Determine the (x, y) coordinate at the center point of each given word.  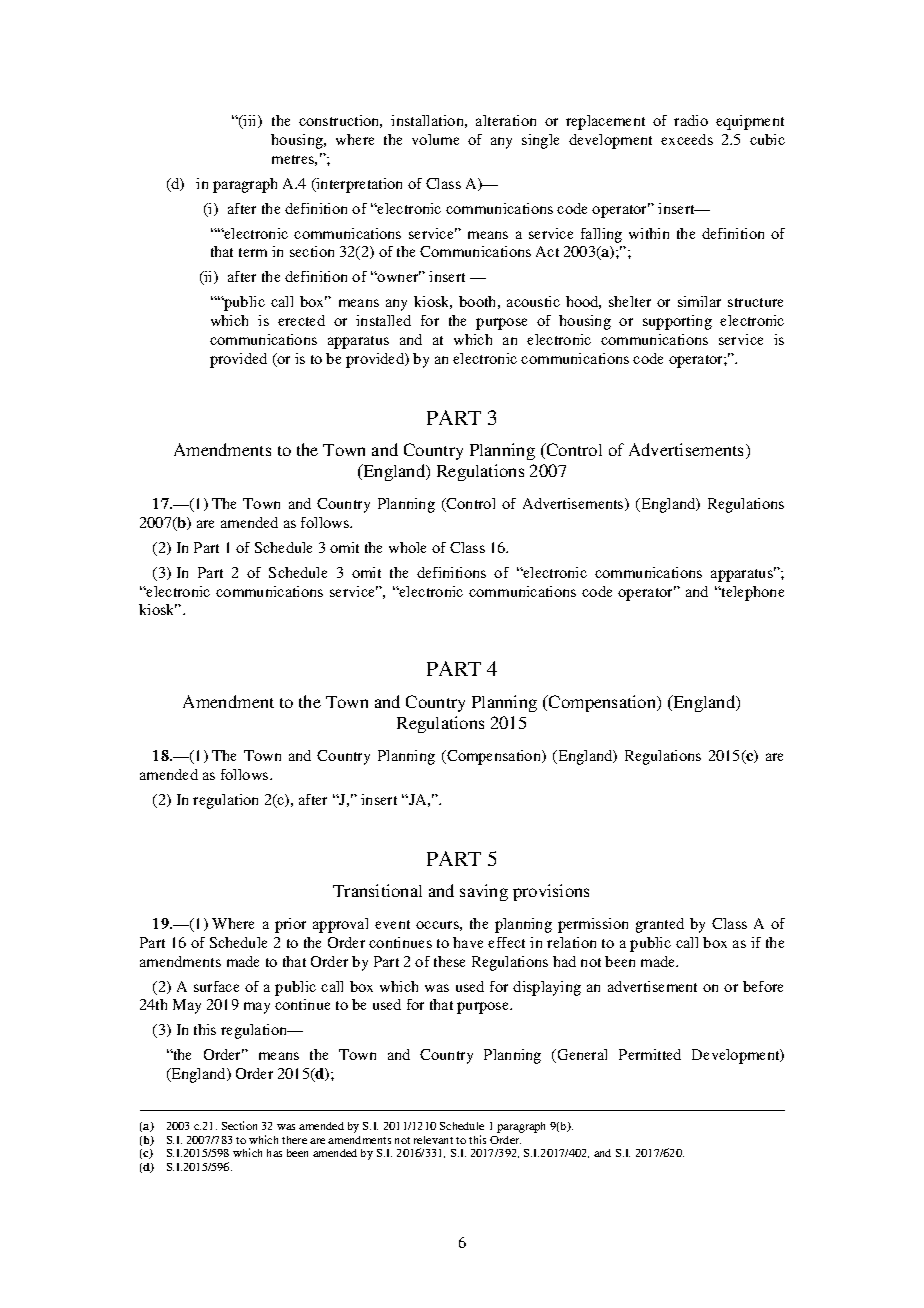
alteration (506, 120)
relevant (433, 1140)
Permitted (650, 1054)
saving (484, 892)
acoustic (533, 301)
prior (290, 925)
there (294, 1140)
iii (250, 122)
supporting (677, 322)
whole (407, 547)
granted (660, 925)
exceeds (687, 139)
